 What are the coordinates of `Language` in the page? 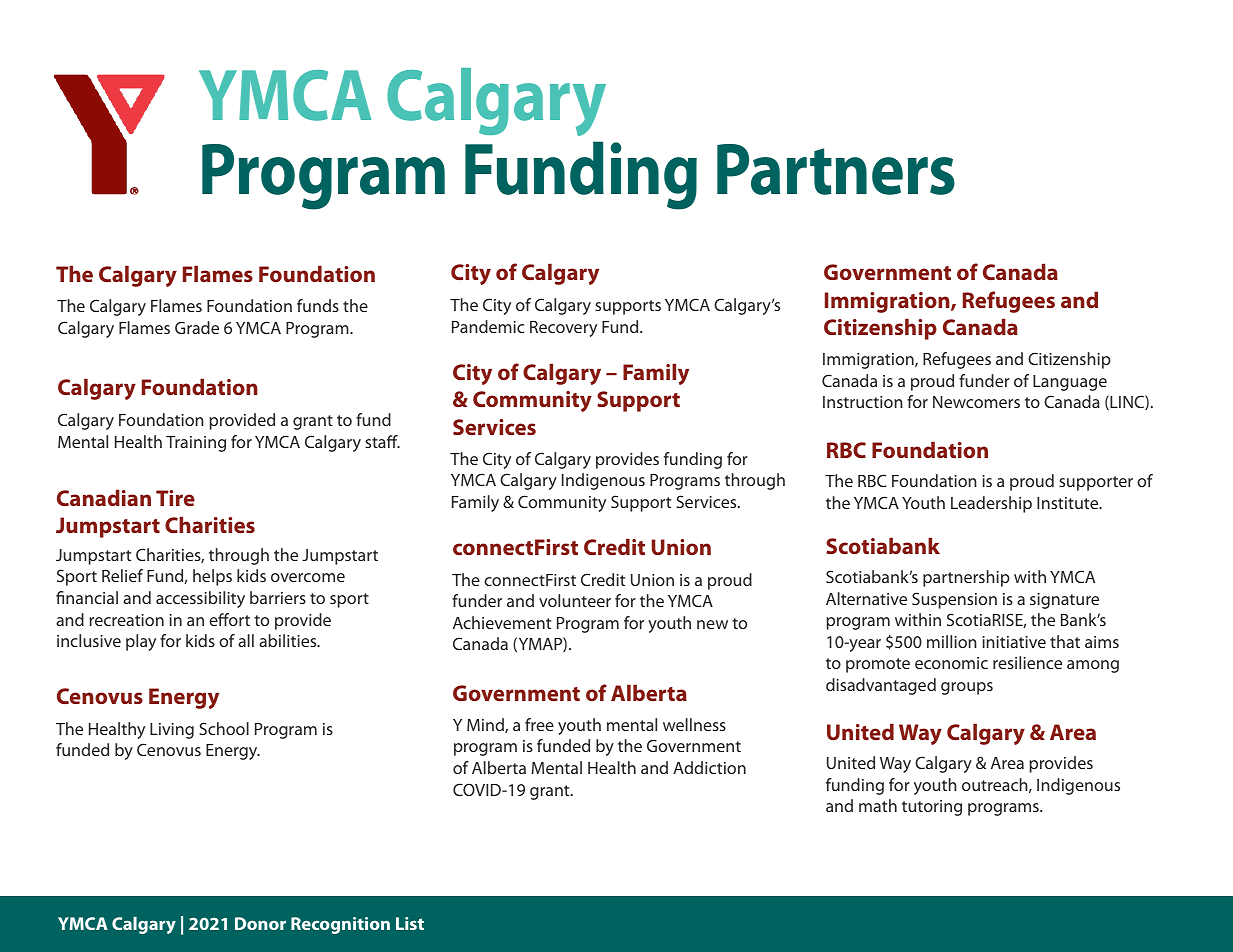 It's located at (1070, 383).
